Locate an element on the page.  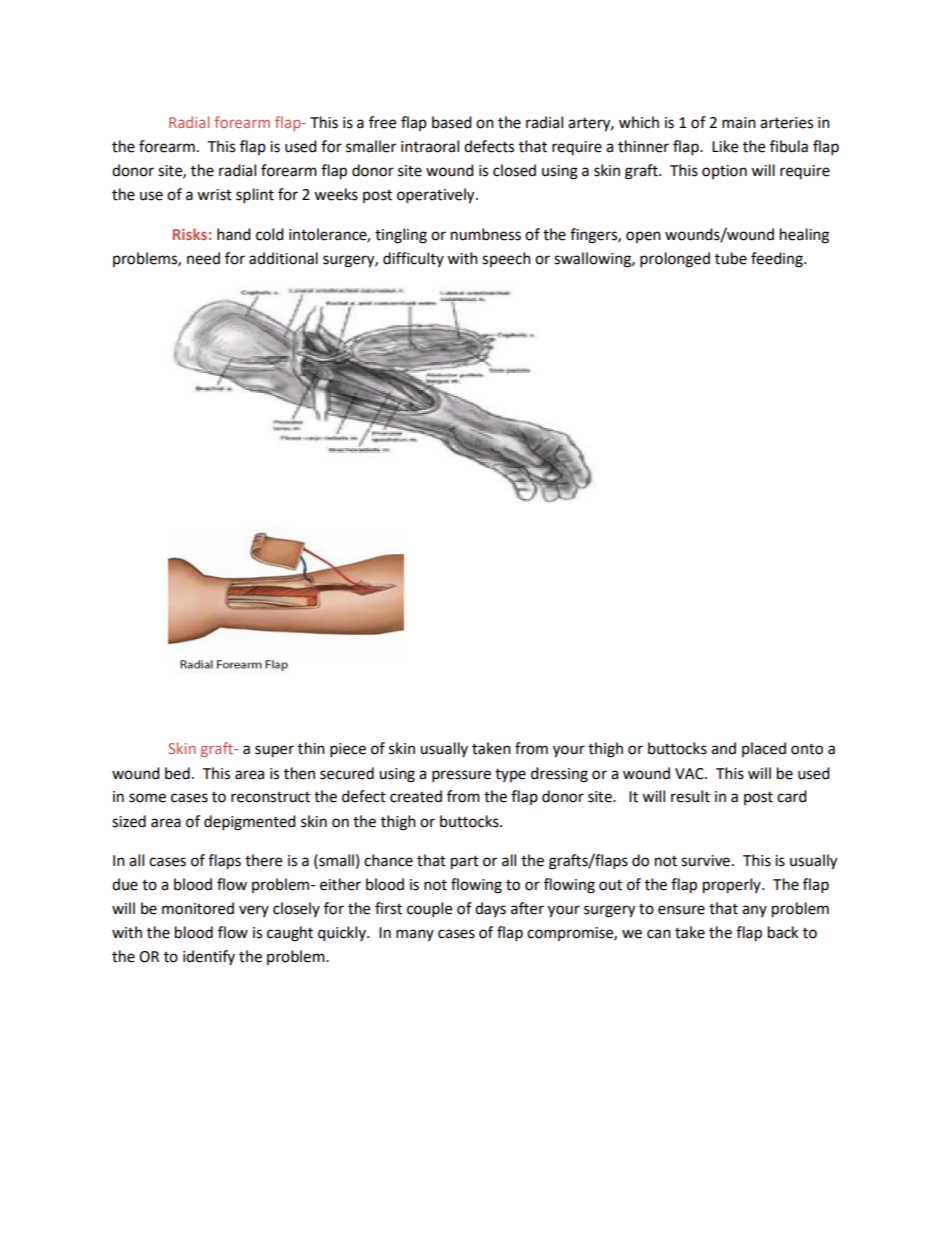
need is located at coordinates (203, 258).
